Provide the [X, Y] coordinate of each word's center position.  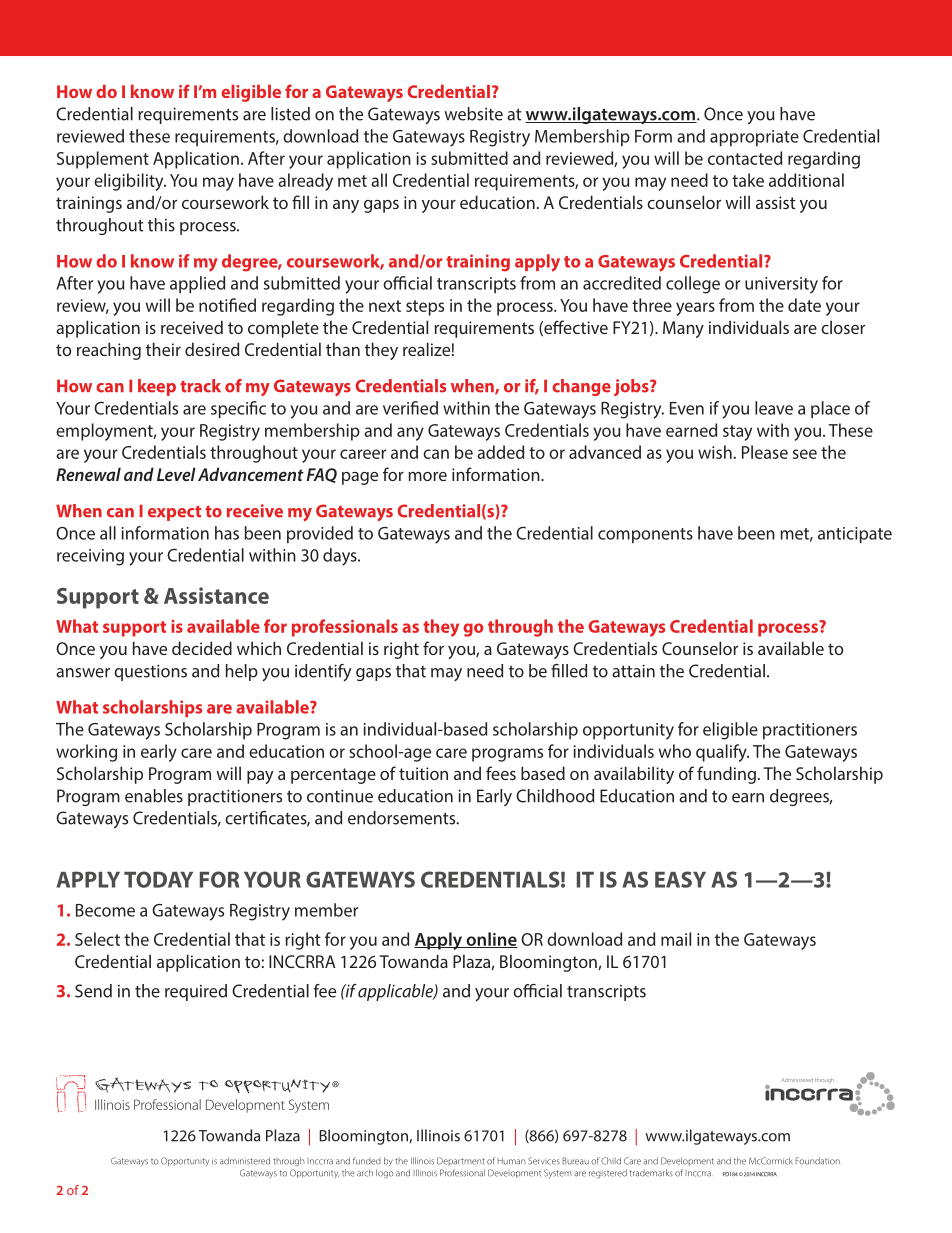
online [491, 940]
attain [633, 671]
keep [157, 387]
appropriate [754, 138]
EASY [680, 879]
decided [202, 648]
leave [774, 408]
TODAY [158, 879]
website [473, 114]
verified [410, 408]
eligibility [130, 182]
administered [245, 1161]
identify [323, 672]
